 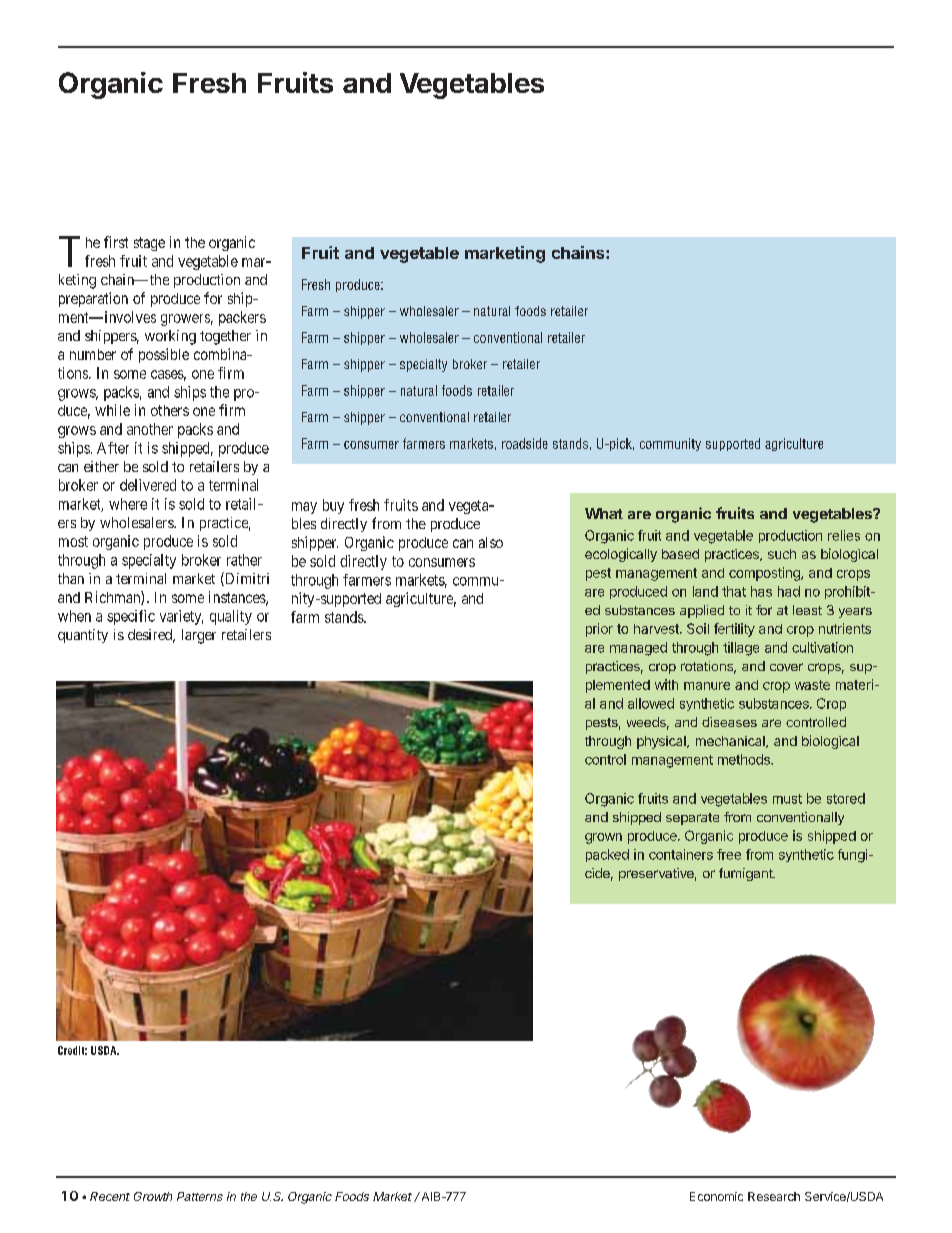 What do you see at coordinates (151, 636) in the page?
I see `desired` at bounding box center [151, 636].
